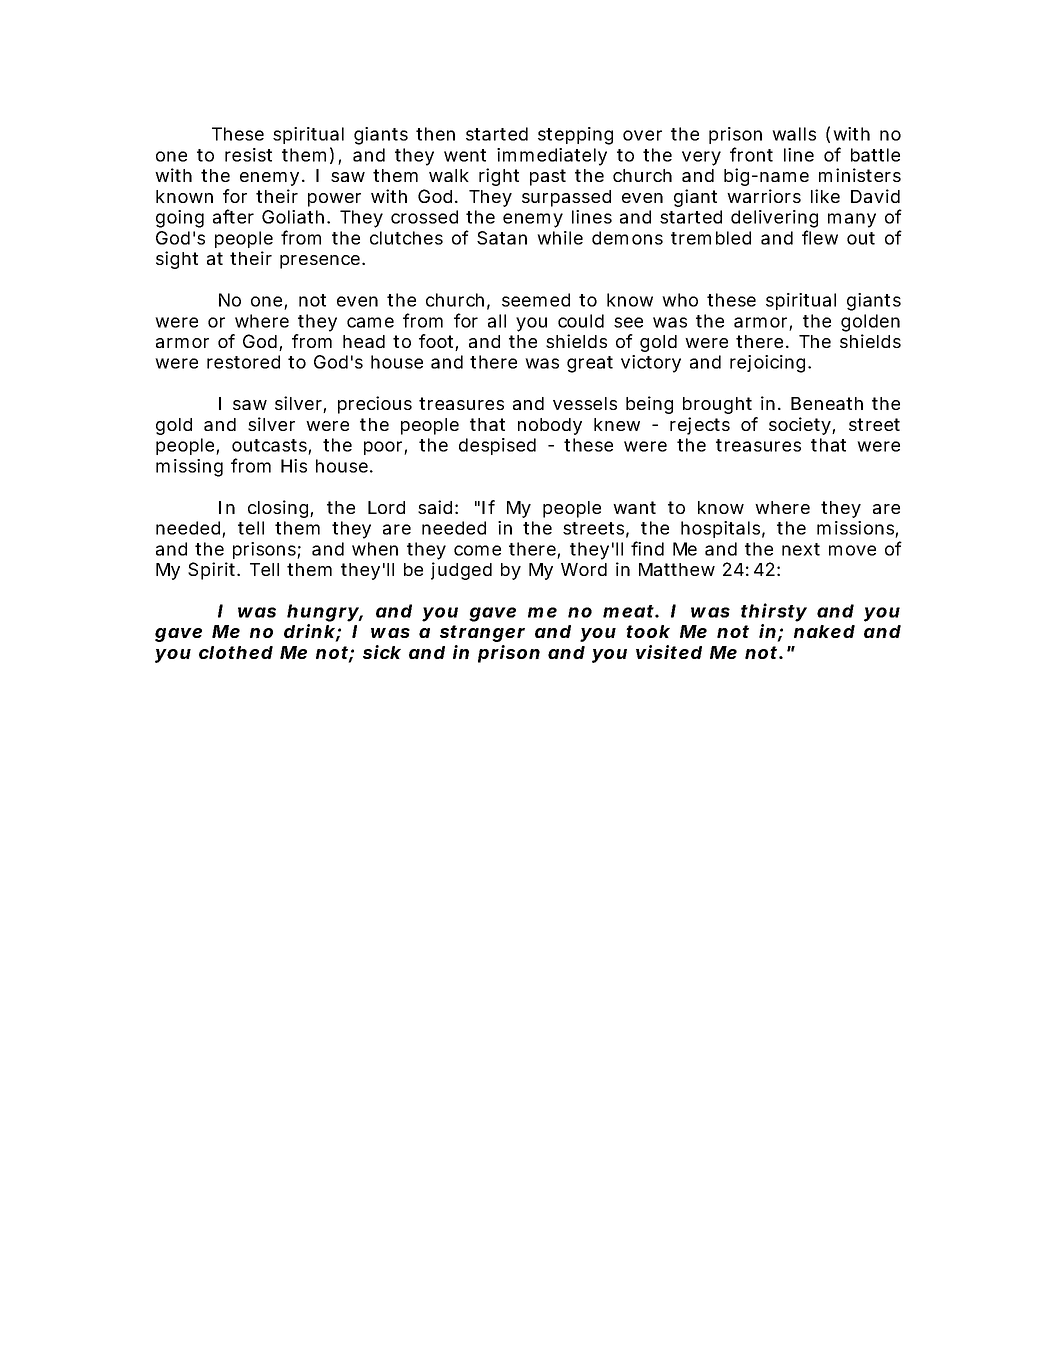  I want to click on vessels, so click(585, 403).
